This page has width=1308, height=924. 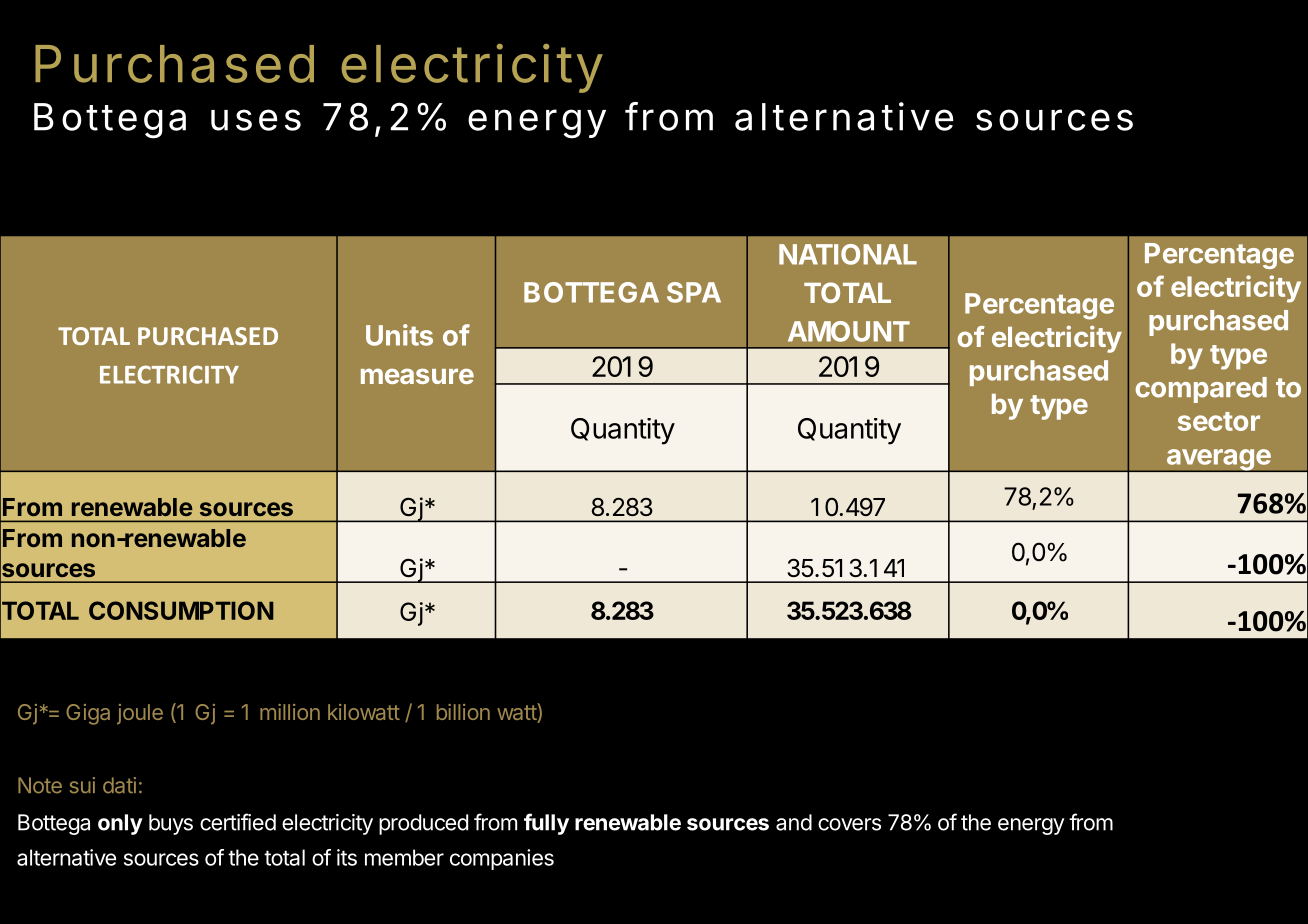 What do you see at coordinates (849, 331) in the page?
I see `AMOUNT` at bounding box center [849, 331].
